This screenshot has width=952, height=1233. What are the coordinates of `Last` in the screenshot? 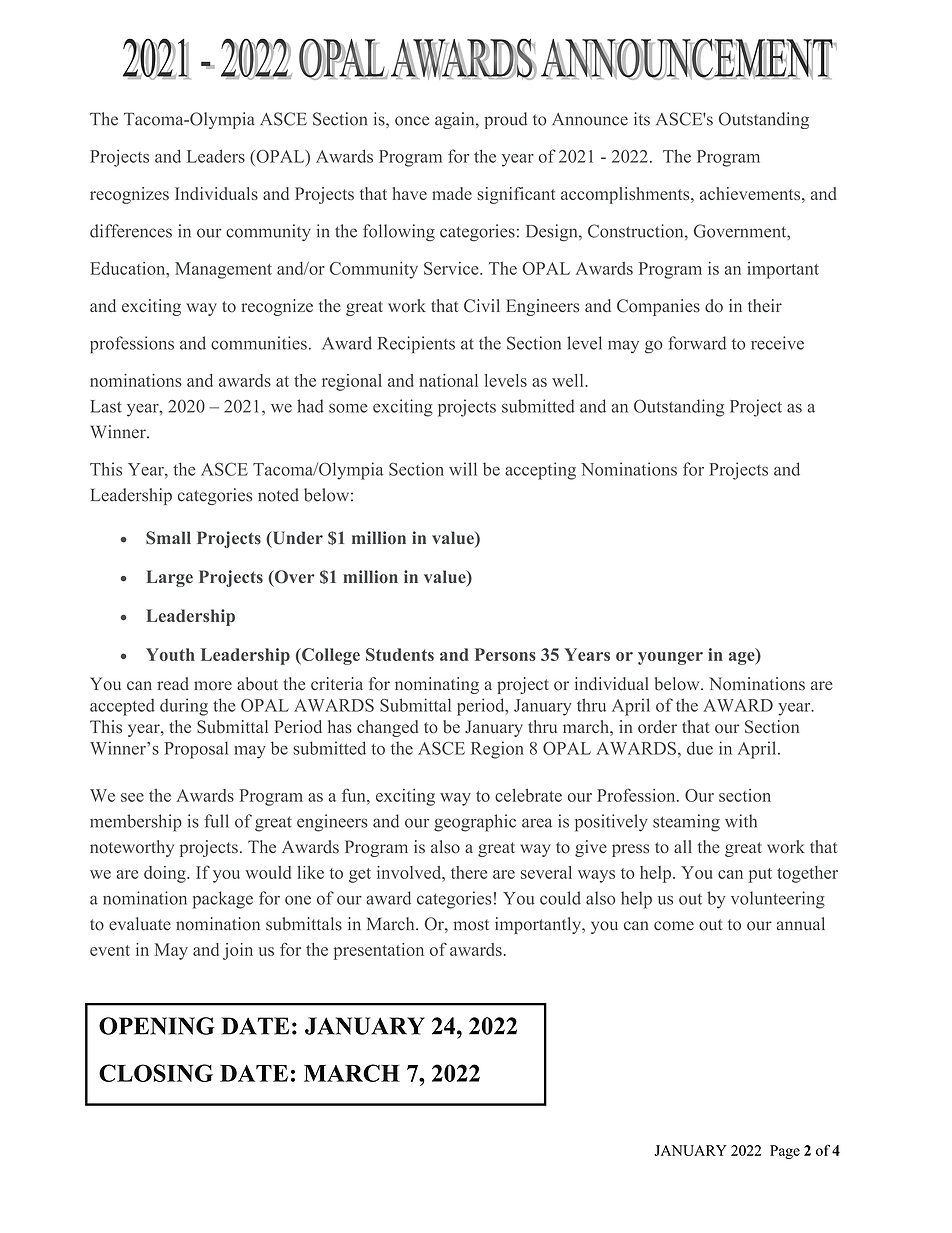 It's located at (106, 406).
